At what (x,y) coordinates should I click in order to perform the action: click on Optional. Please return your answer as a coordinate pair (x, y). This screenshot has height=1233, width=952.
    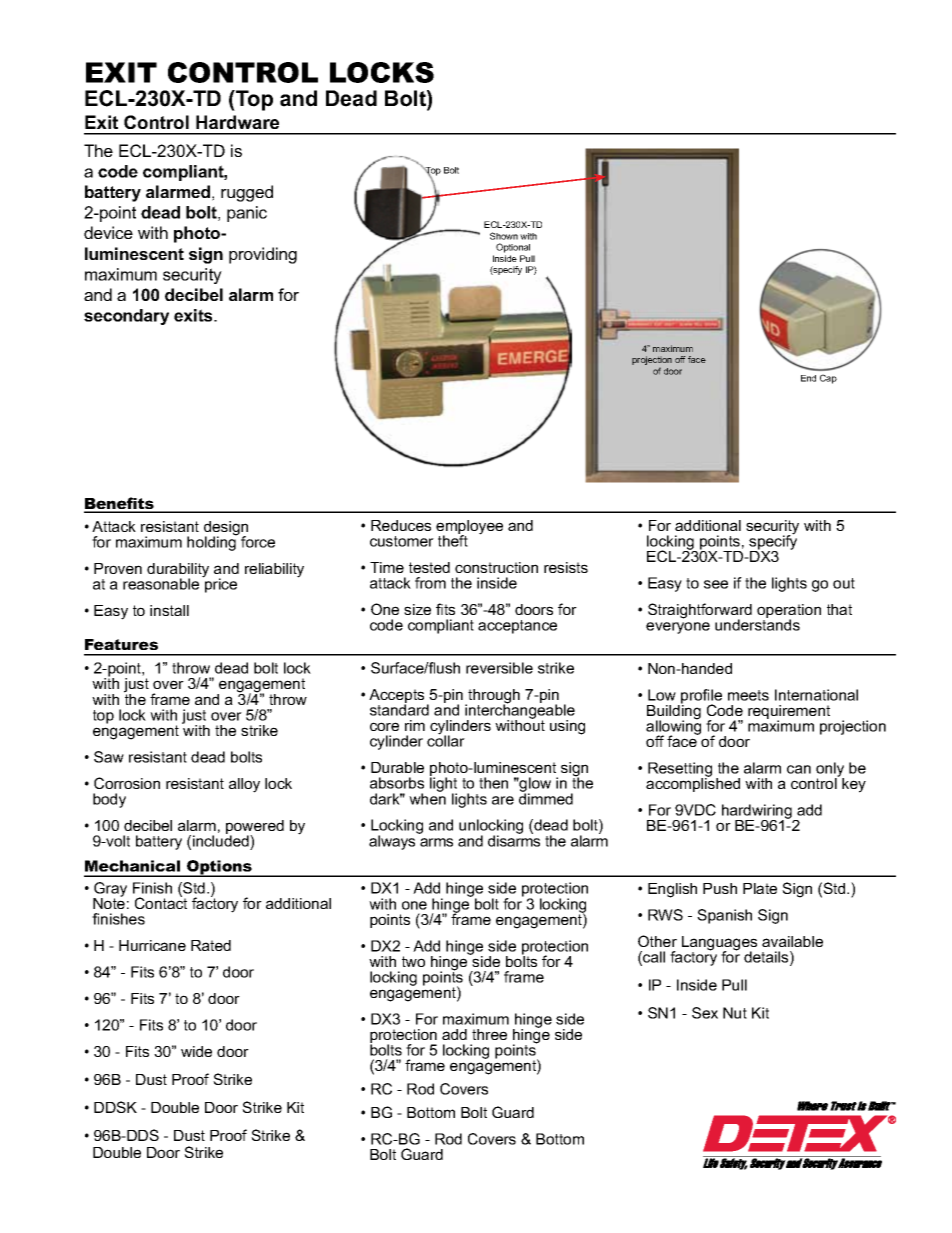
    Looking at the image, I should click on (513, 248).
